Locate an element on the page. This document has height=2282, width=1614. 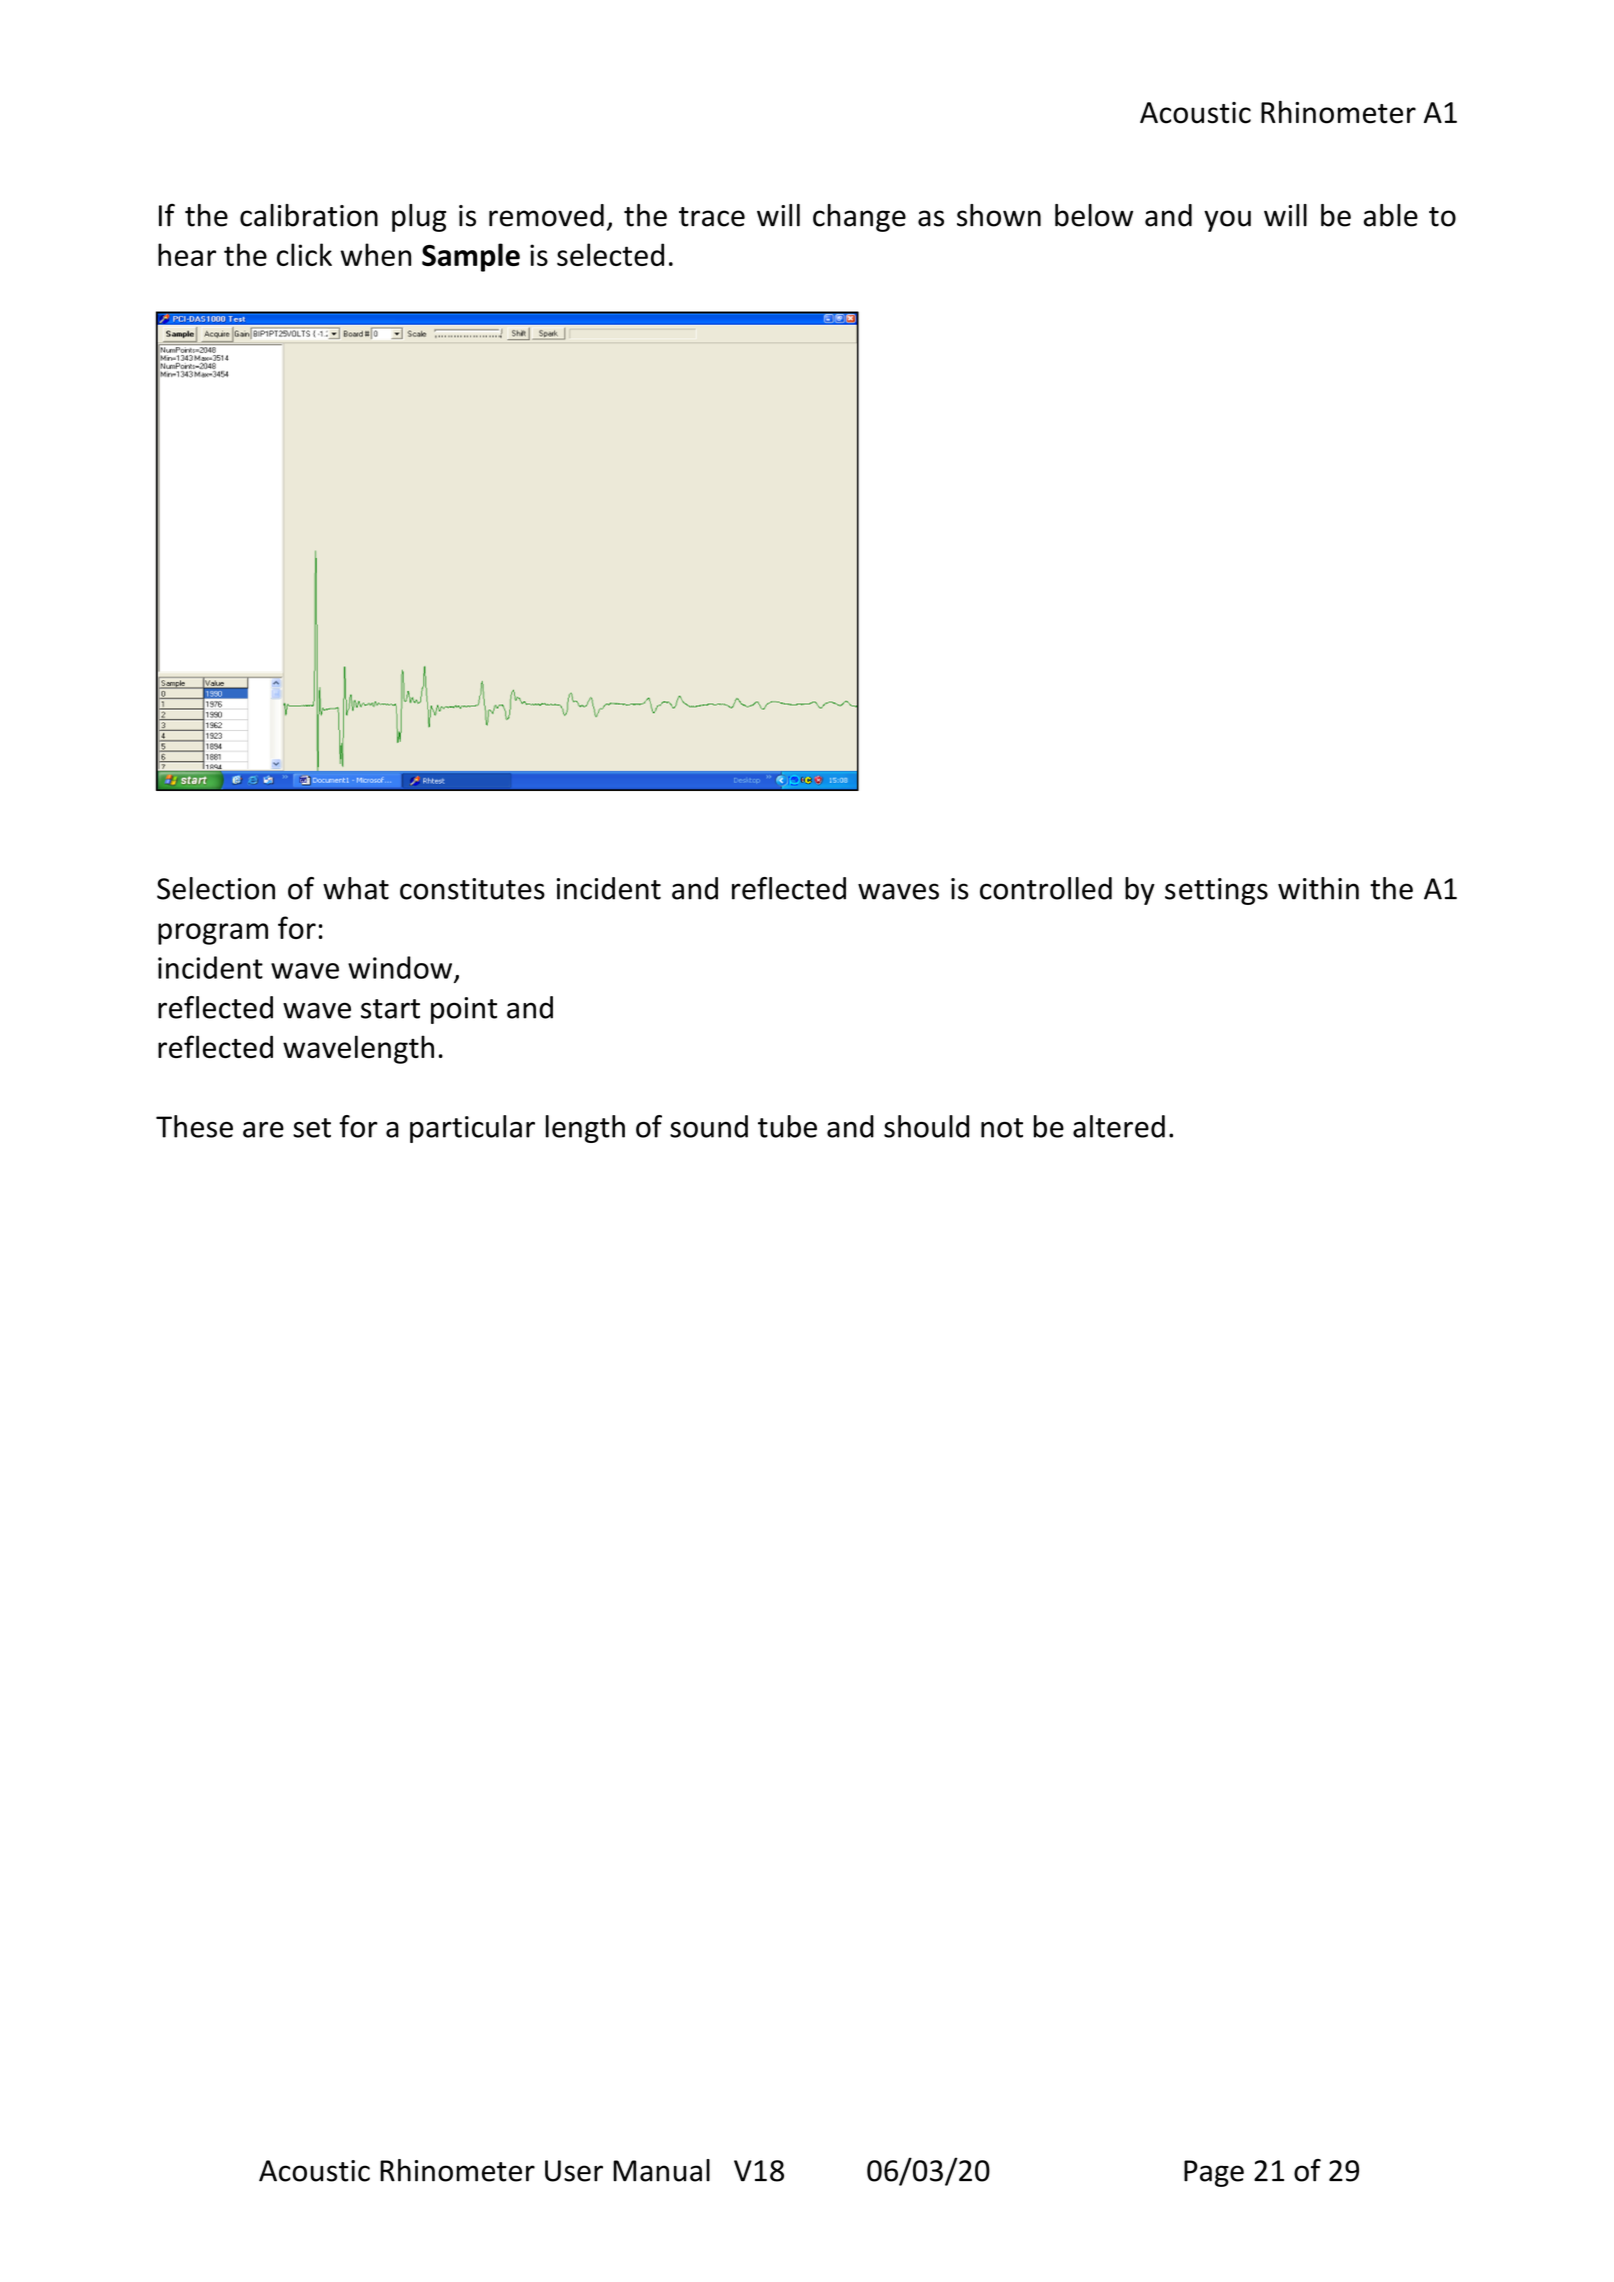
tube is located at coordinates (787, 1126).
